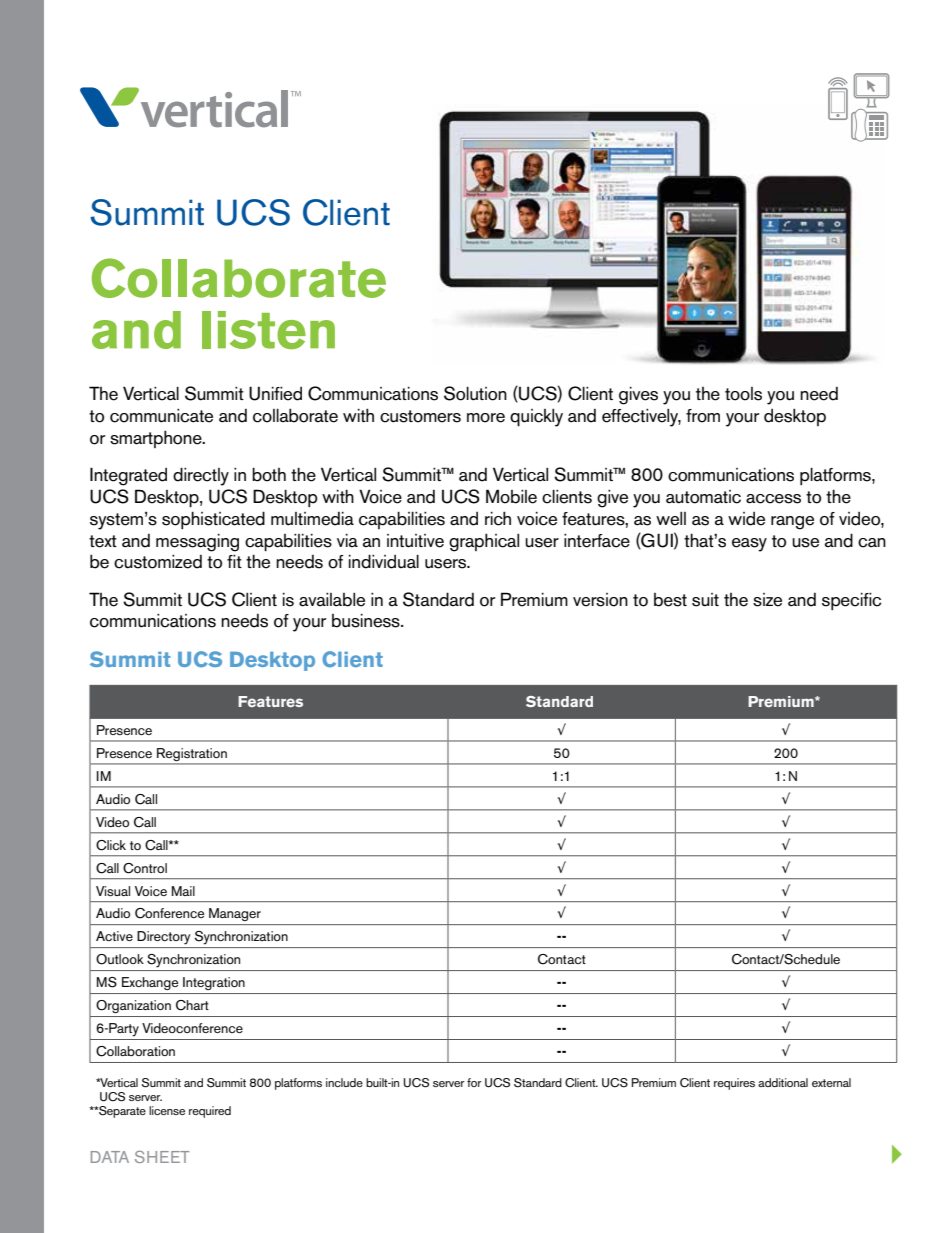 This document has width=952, height=1233. Describe the element at coordinates (475, 393) in the document. I see `Solution` at that location.
